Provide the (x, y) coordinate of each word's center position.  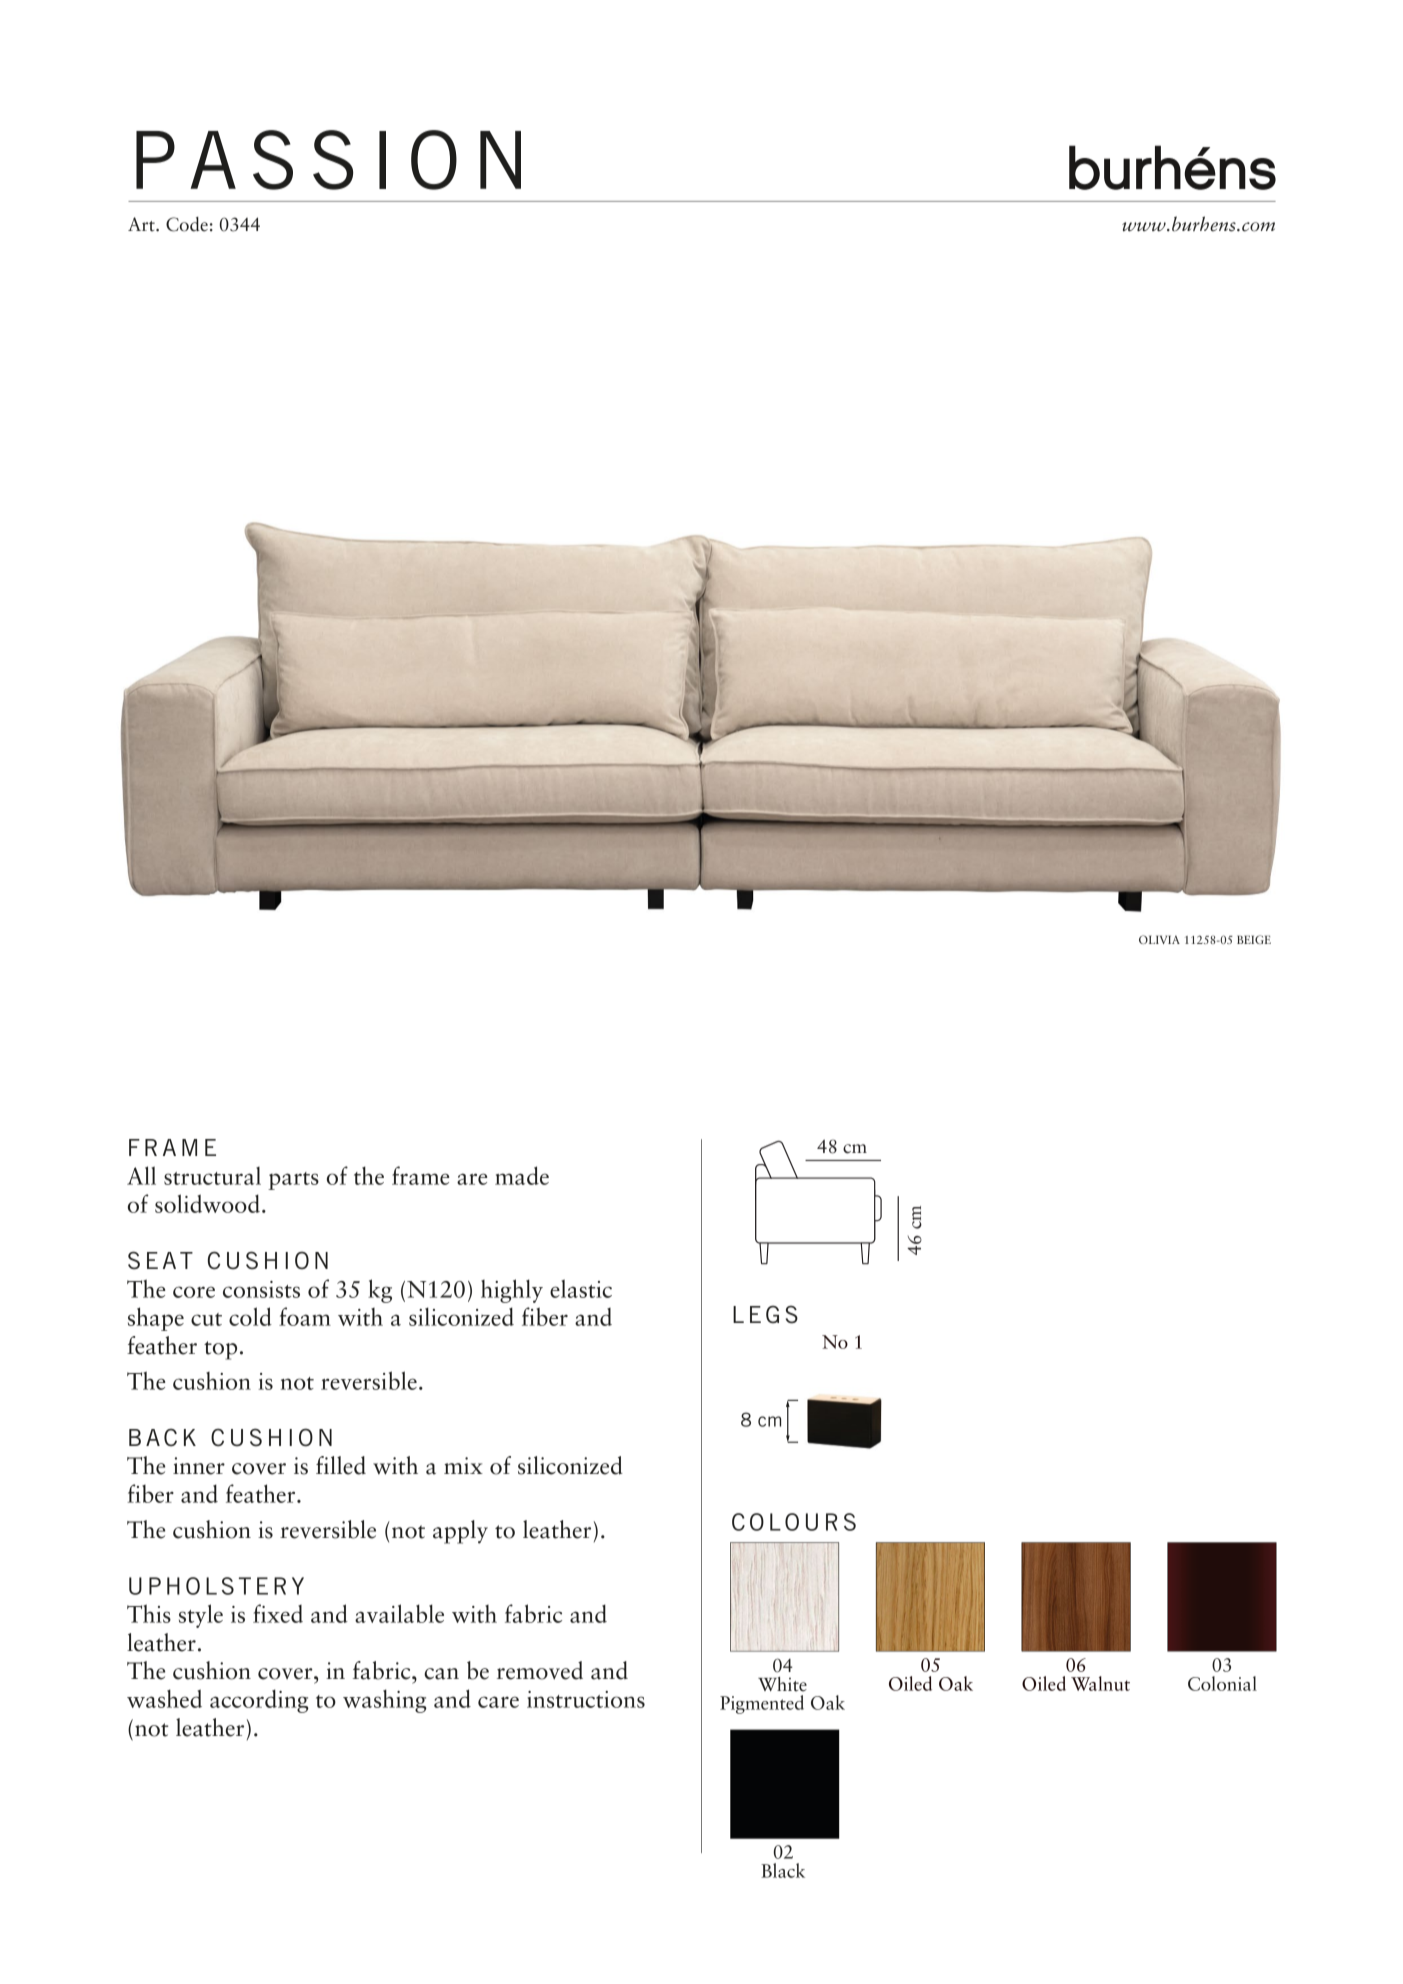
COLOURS (794, 1522)
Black (783, 1870)
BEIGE (1254, 939)
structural (212, 1176)
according (259, 1701)
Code (187, 224)
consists (261, 1289)
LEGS (765, 1314)
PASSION (328, 160)
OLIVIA (1159, 939)
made (522, 1175)
